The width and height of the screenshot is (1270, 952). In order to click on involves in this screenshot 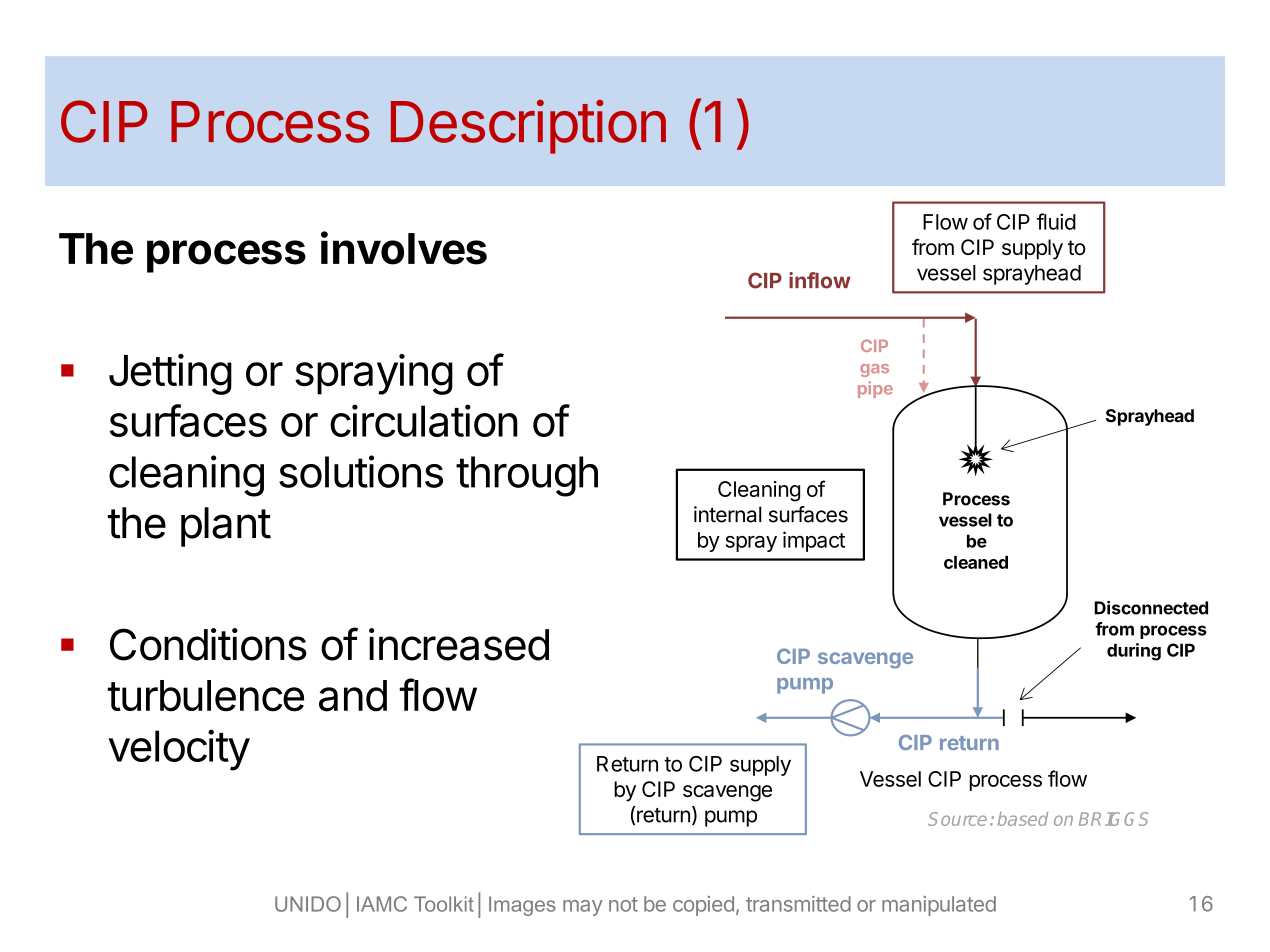, I will do `click(404, 248)`.
